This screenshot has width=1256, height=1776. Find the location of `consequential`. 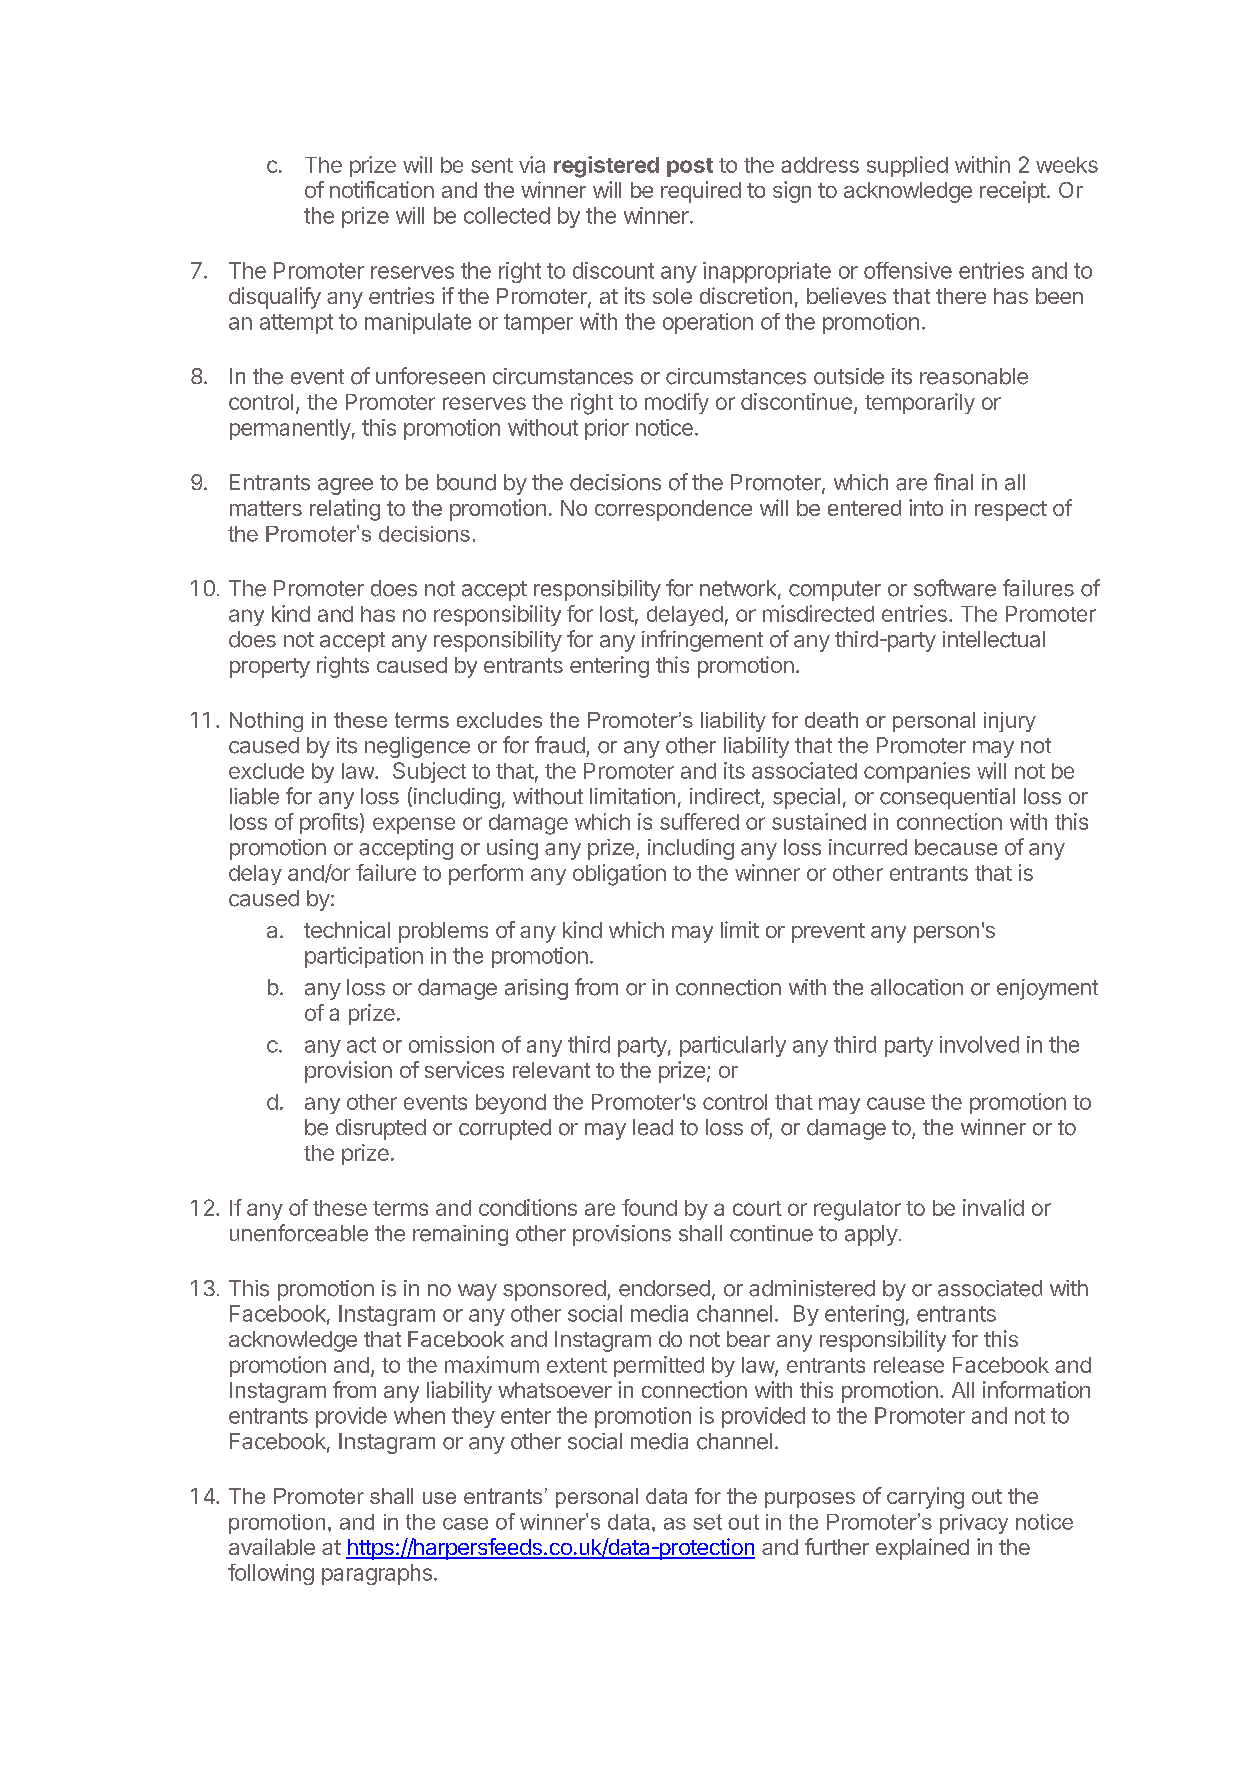

consequential is located at coordinates (947, 798).
